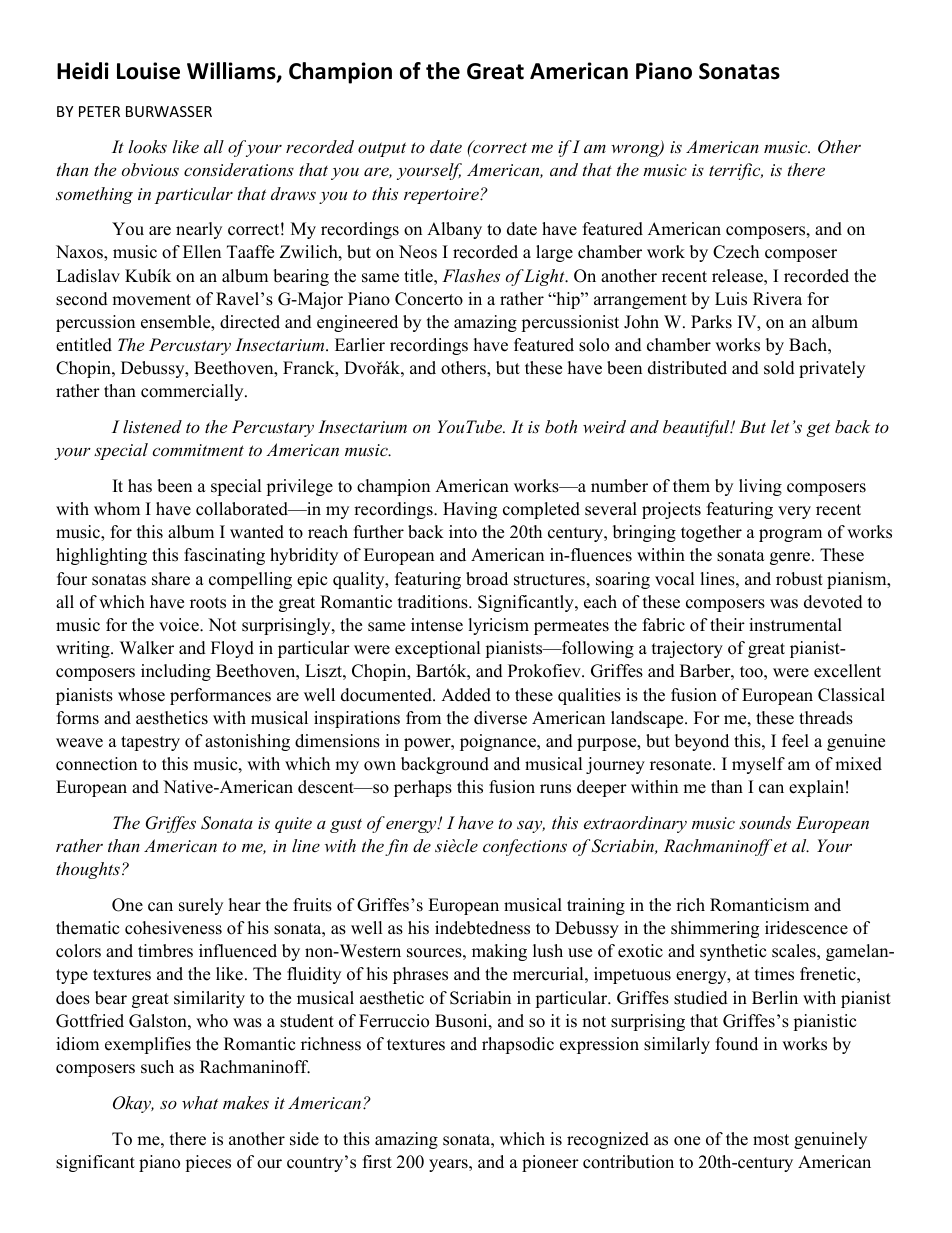 This document has height=1233, width=952. Describe the element at coordinates (550, 1163) in the document. I see `pioneer` at that location.
